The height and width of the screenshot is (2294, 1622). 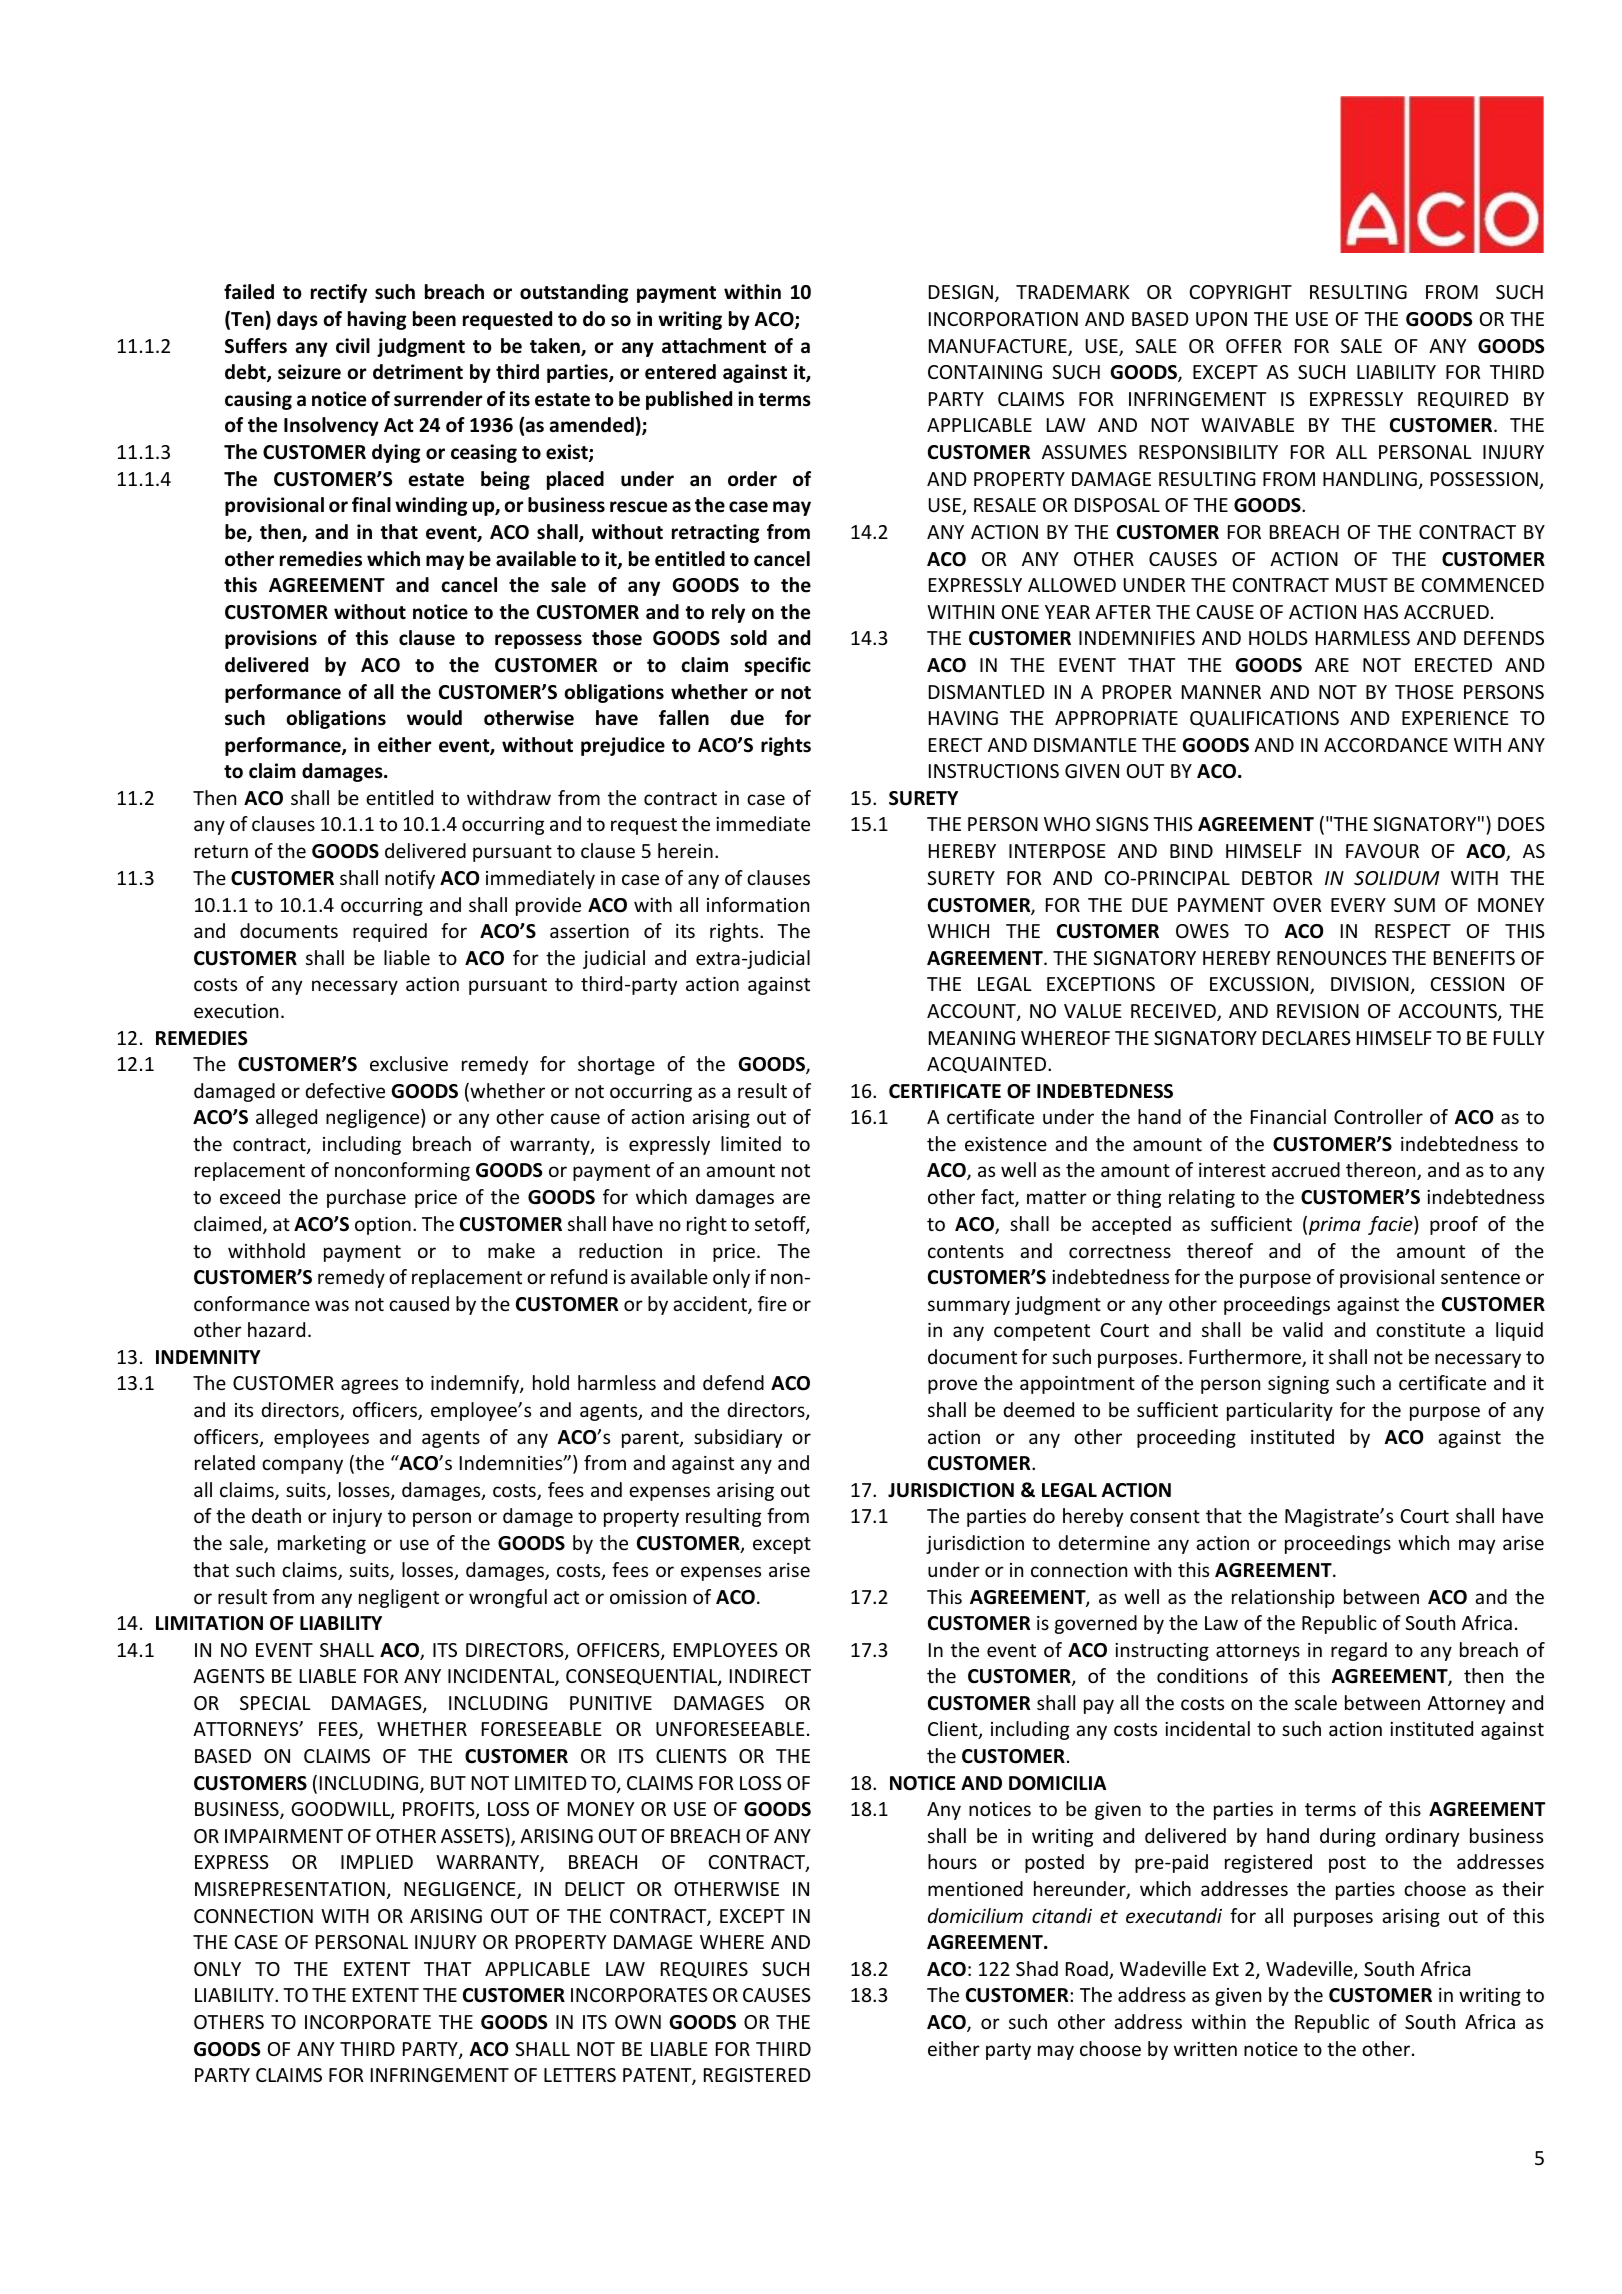 What do you see at coordinates (410, 879) in the screenshot?
I see `notify` at bounding box center [410, 879].
